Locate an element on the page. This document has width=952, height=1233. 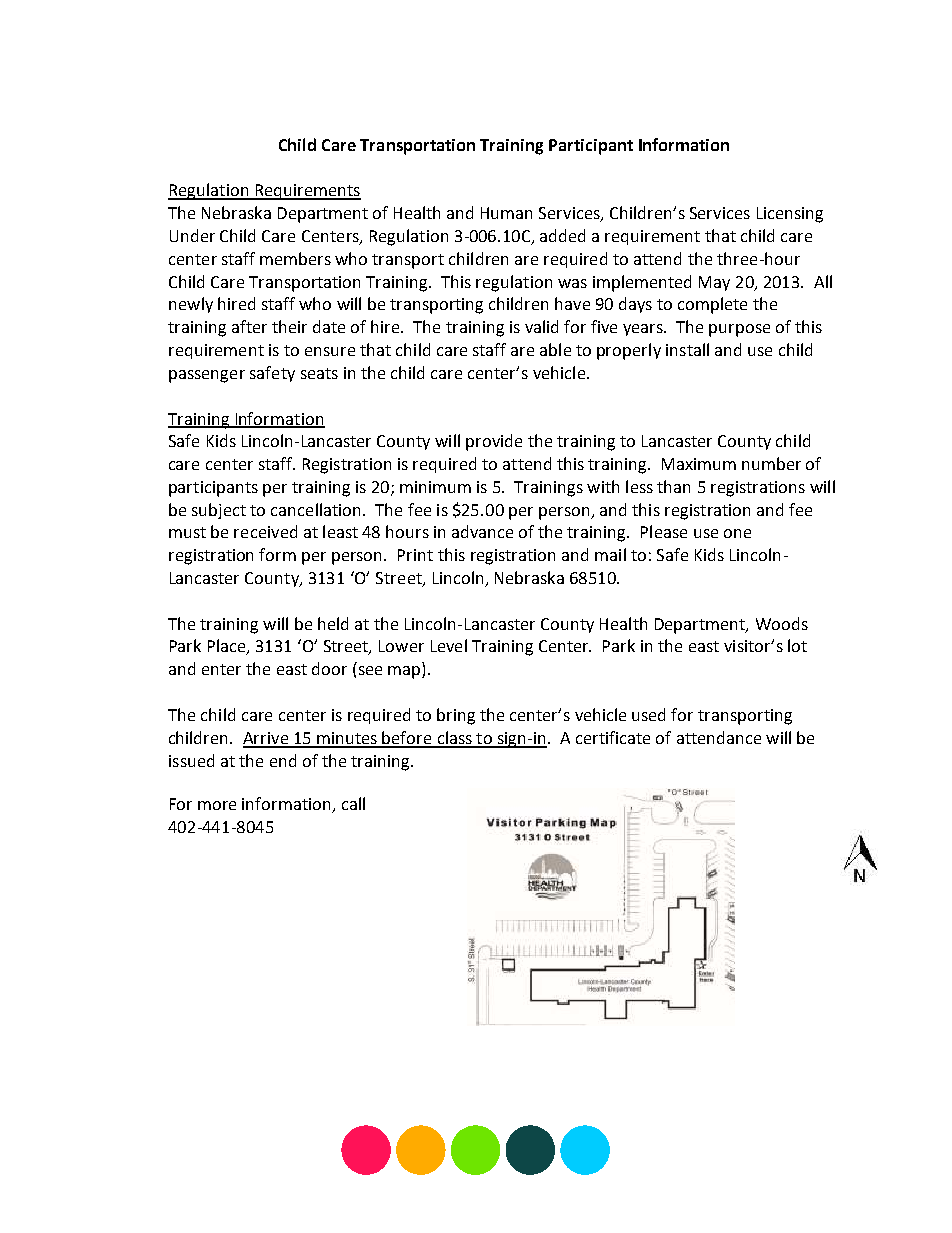
Woods is located at coordinates (782, 623).
